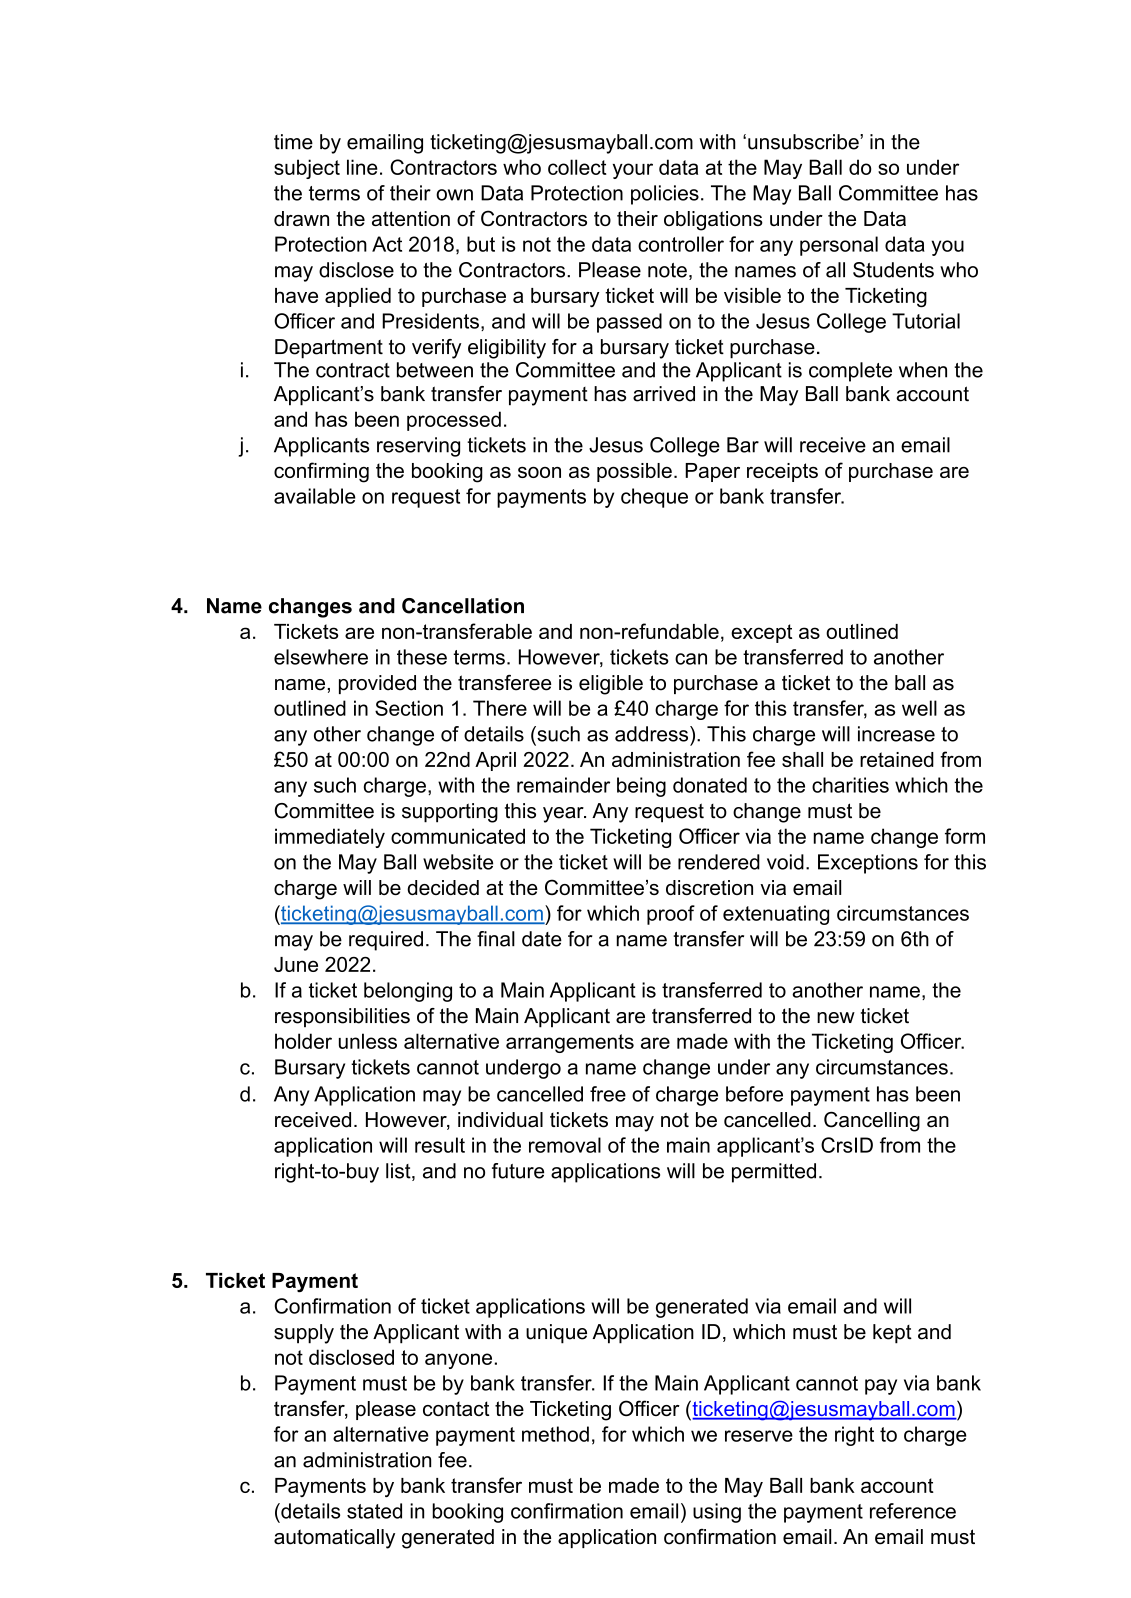  Describe the element at coordinates (850, 785) in the screenshot. I see `charities` at that location.
